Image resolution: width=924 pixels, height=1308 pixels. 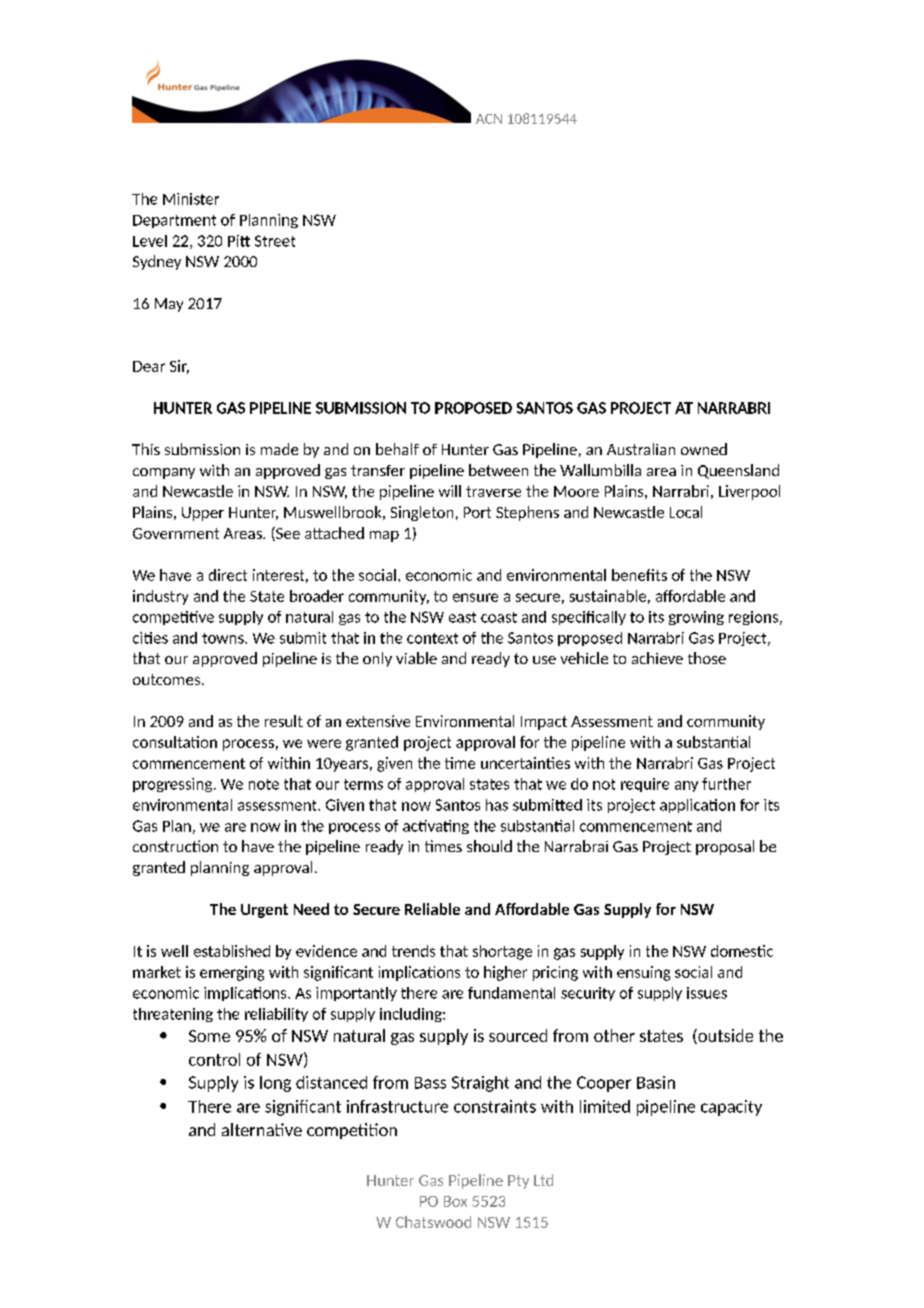 I want to click on towns, so click(x=224, y=638).
